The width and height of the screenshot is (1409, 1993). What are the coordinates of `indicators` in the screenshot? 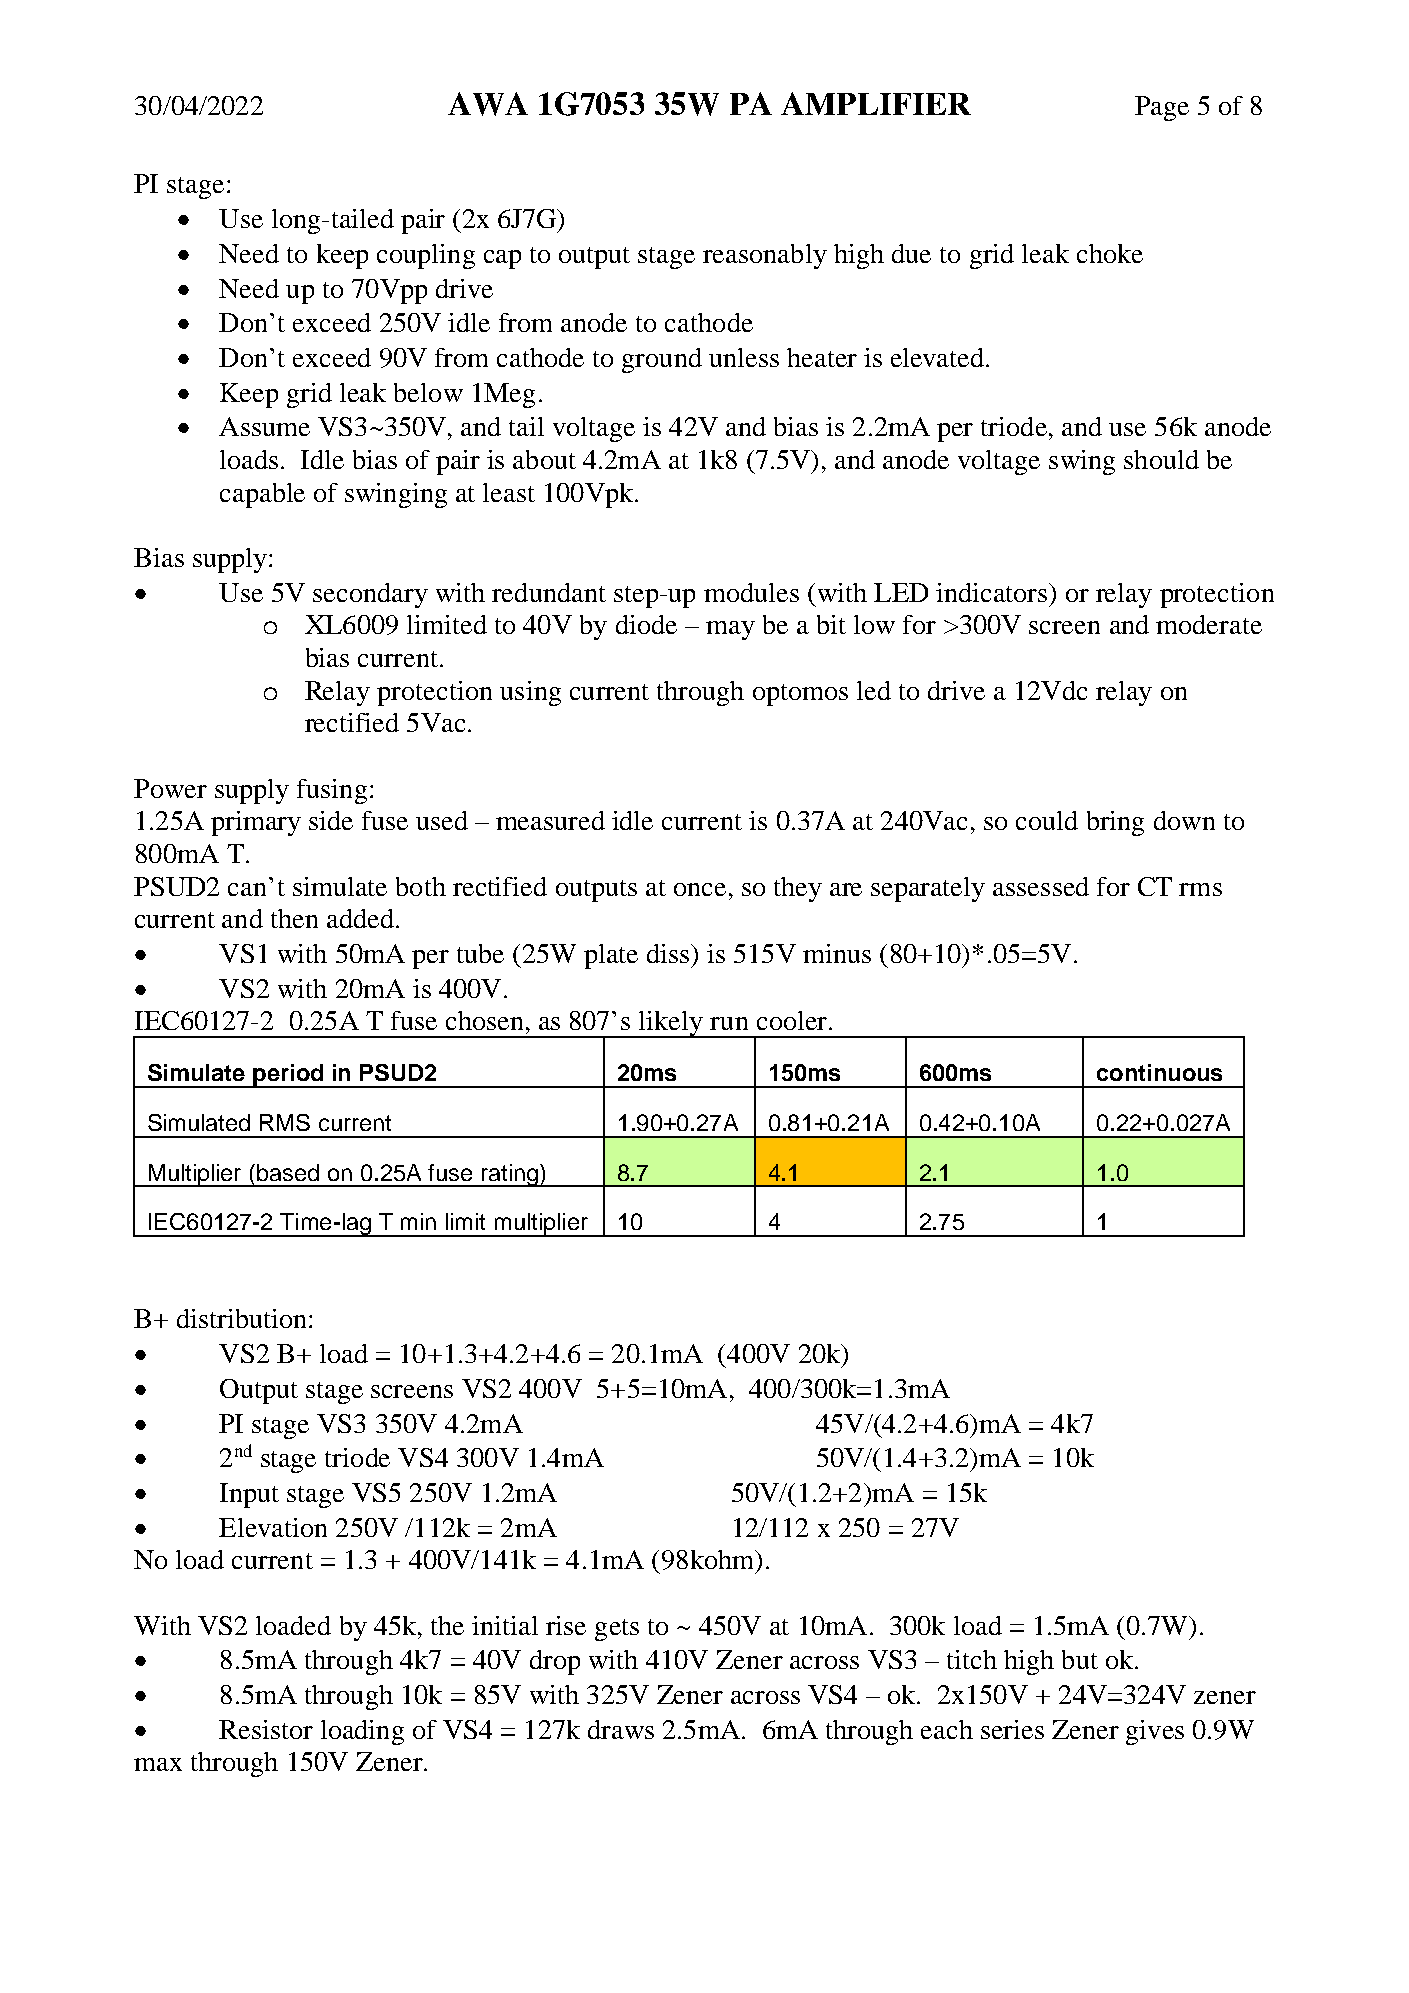 It's located at (993, 592).
